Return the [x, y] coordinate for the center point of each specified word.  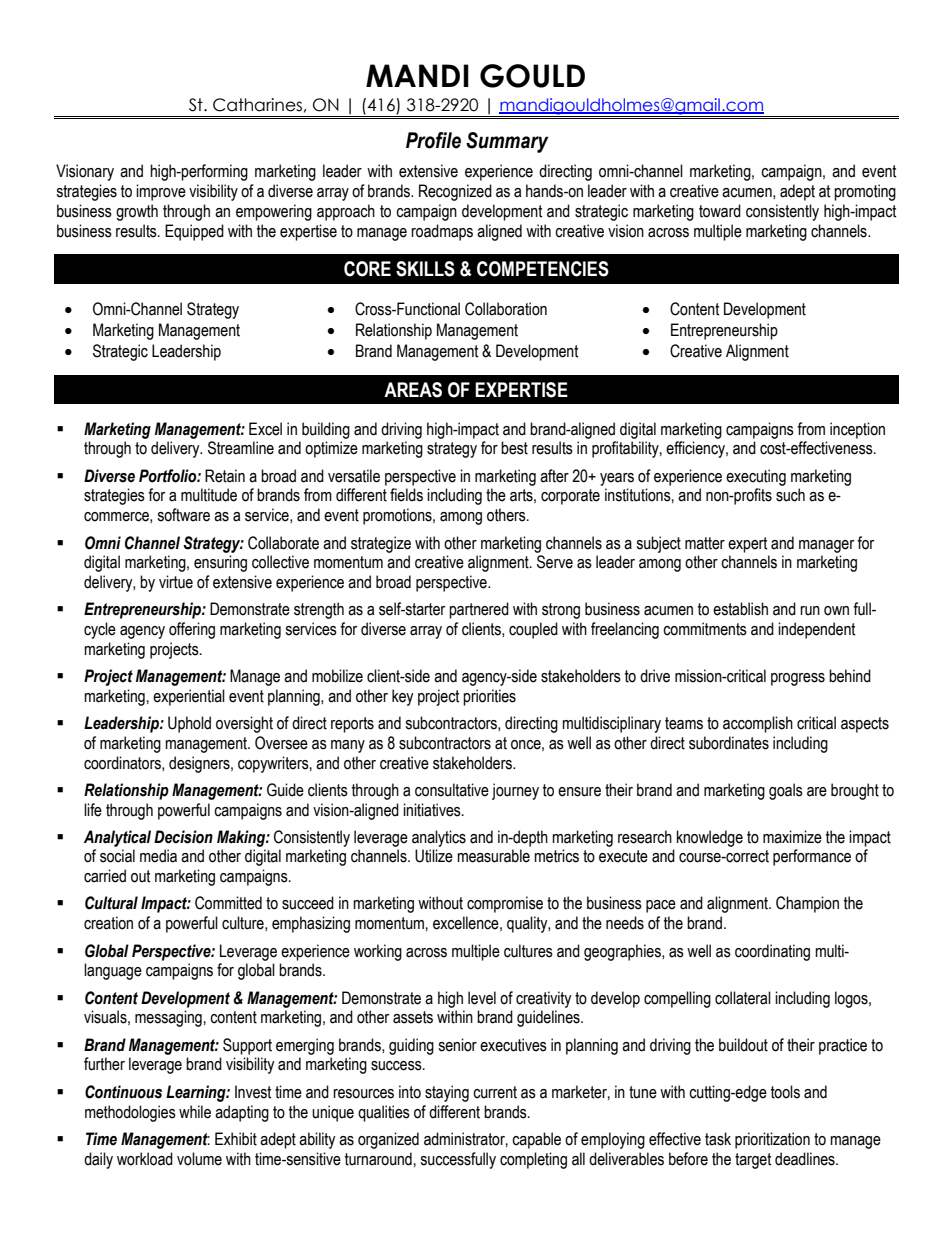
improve [161, 192]
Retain [225, 476]
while [195, 1112]
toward [720, 211]
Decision [183, 837]
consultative [452, 790]
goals [786, 791]
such [790, 495]
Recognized [455, 192]
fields [406, 495]
